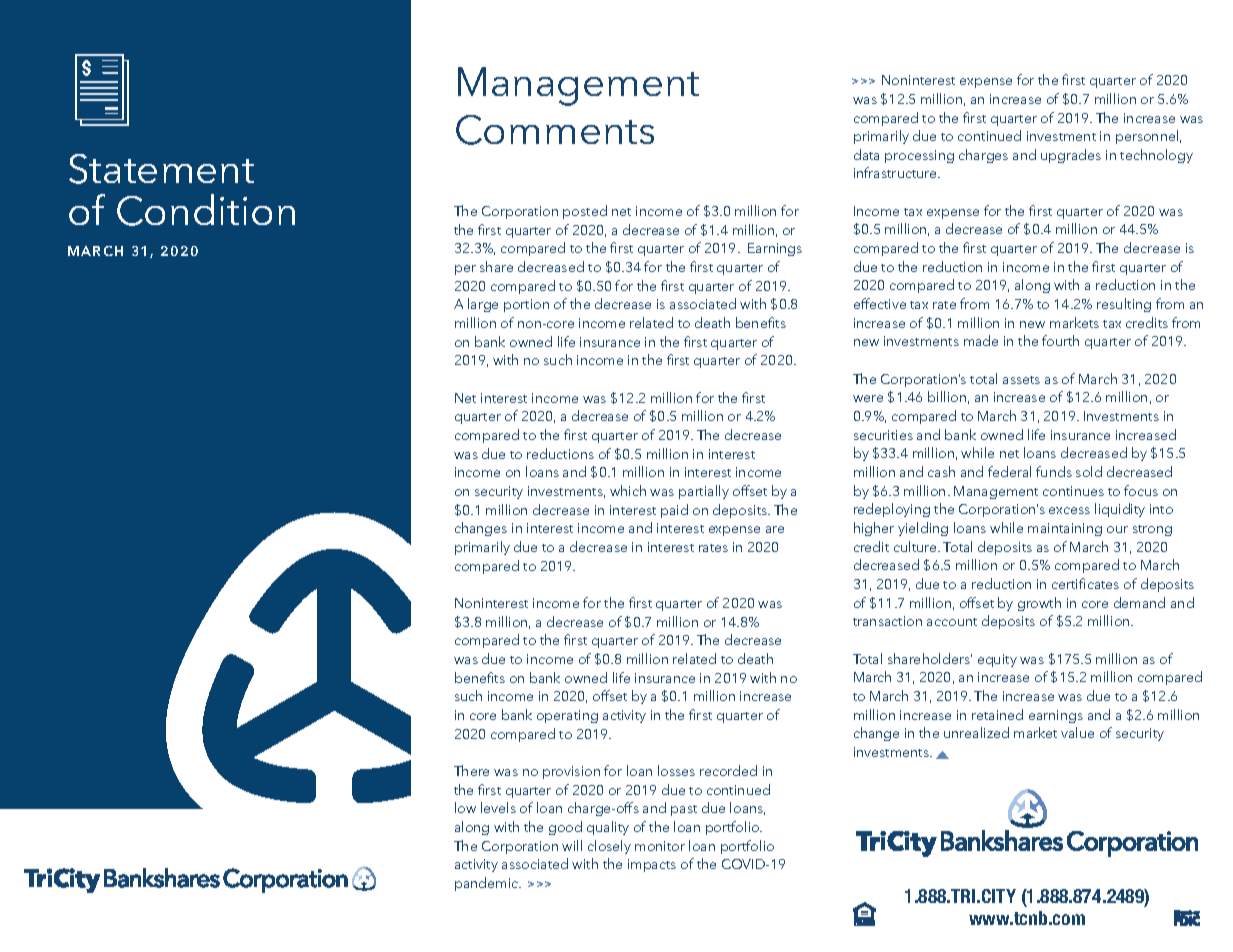 This document has width=1233, height=952. What do you see at coordinates (674, 511) in the document?
I see `paid` at bounding box center [674, 511].
